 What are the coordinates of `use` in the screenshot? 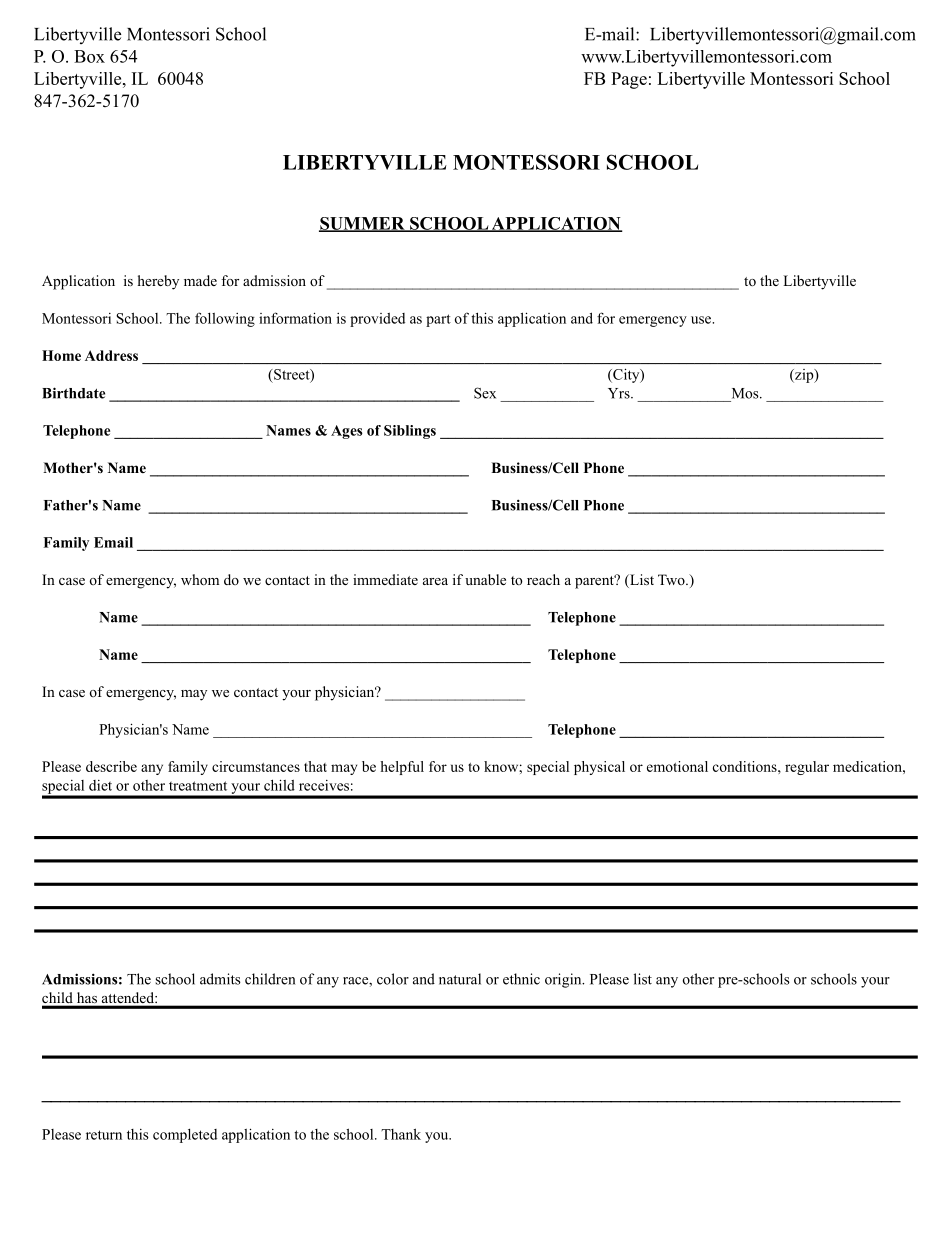 It's located at (702, 320).
